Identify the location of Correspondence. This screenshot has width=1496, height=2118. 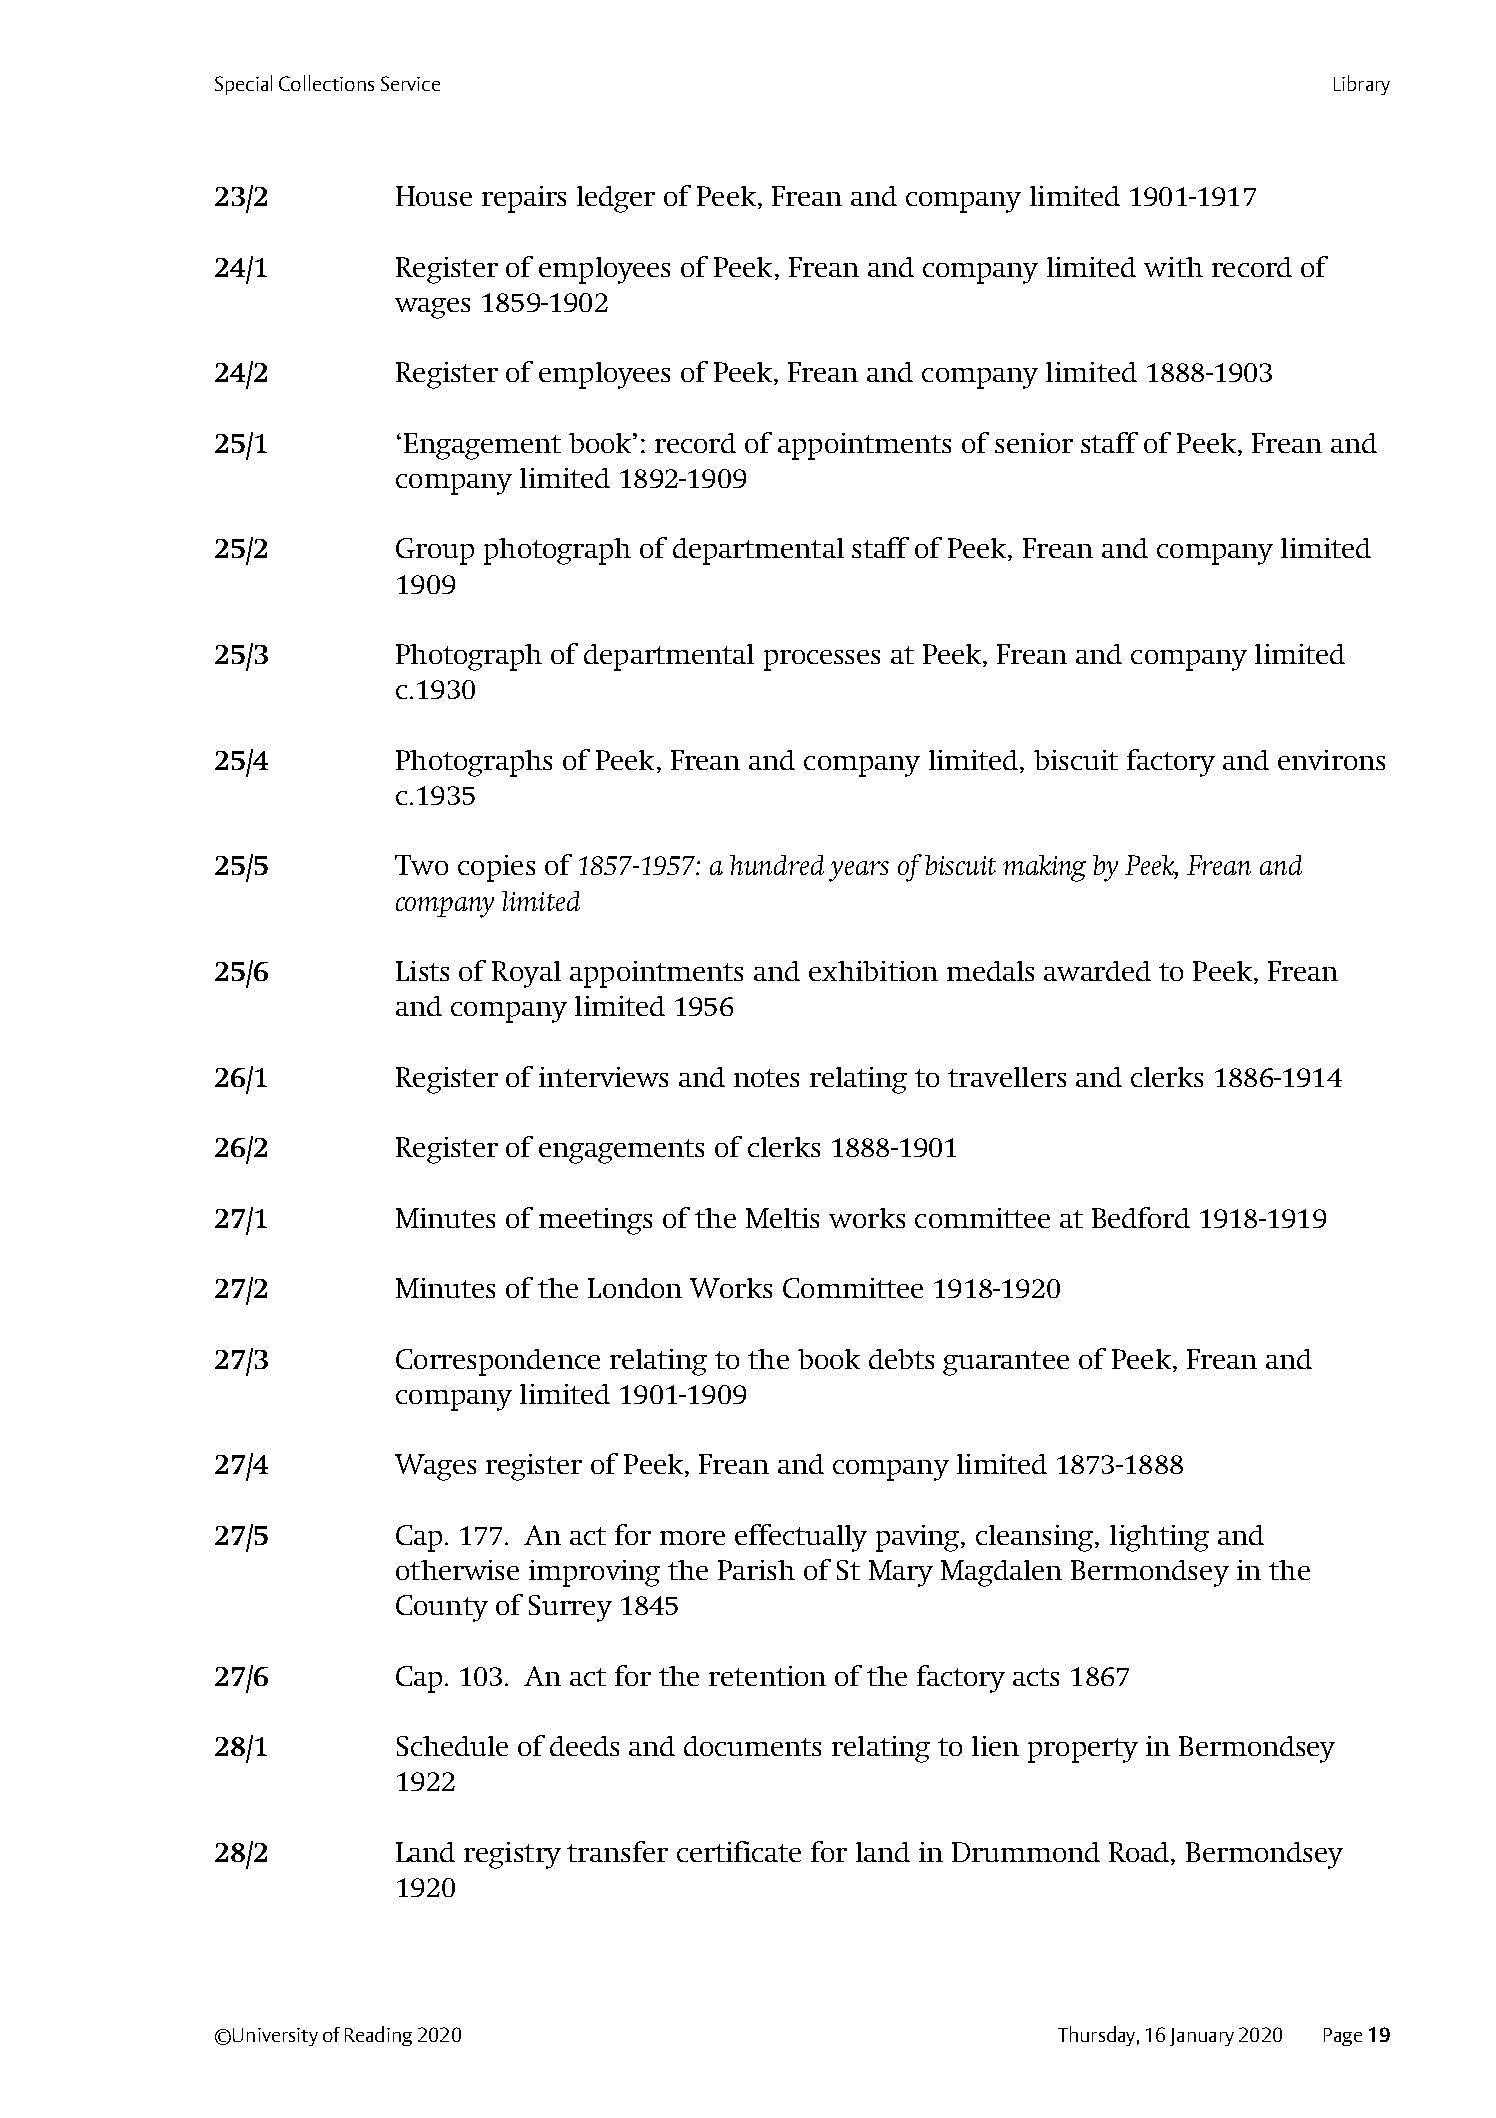
(498, 1362).
